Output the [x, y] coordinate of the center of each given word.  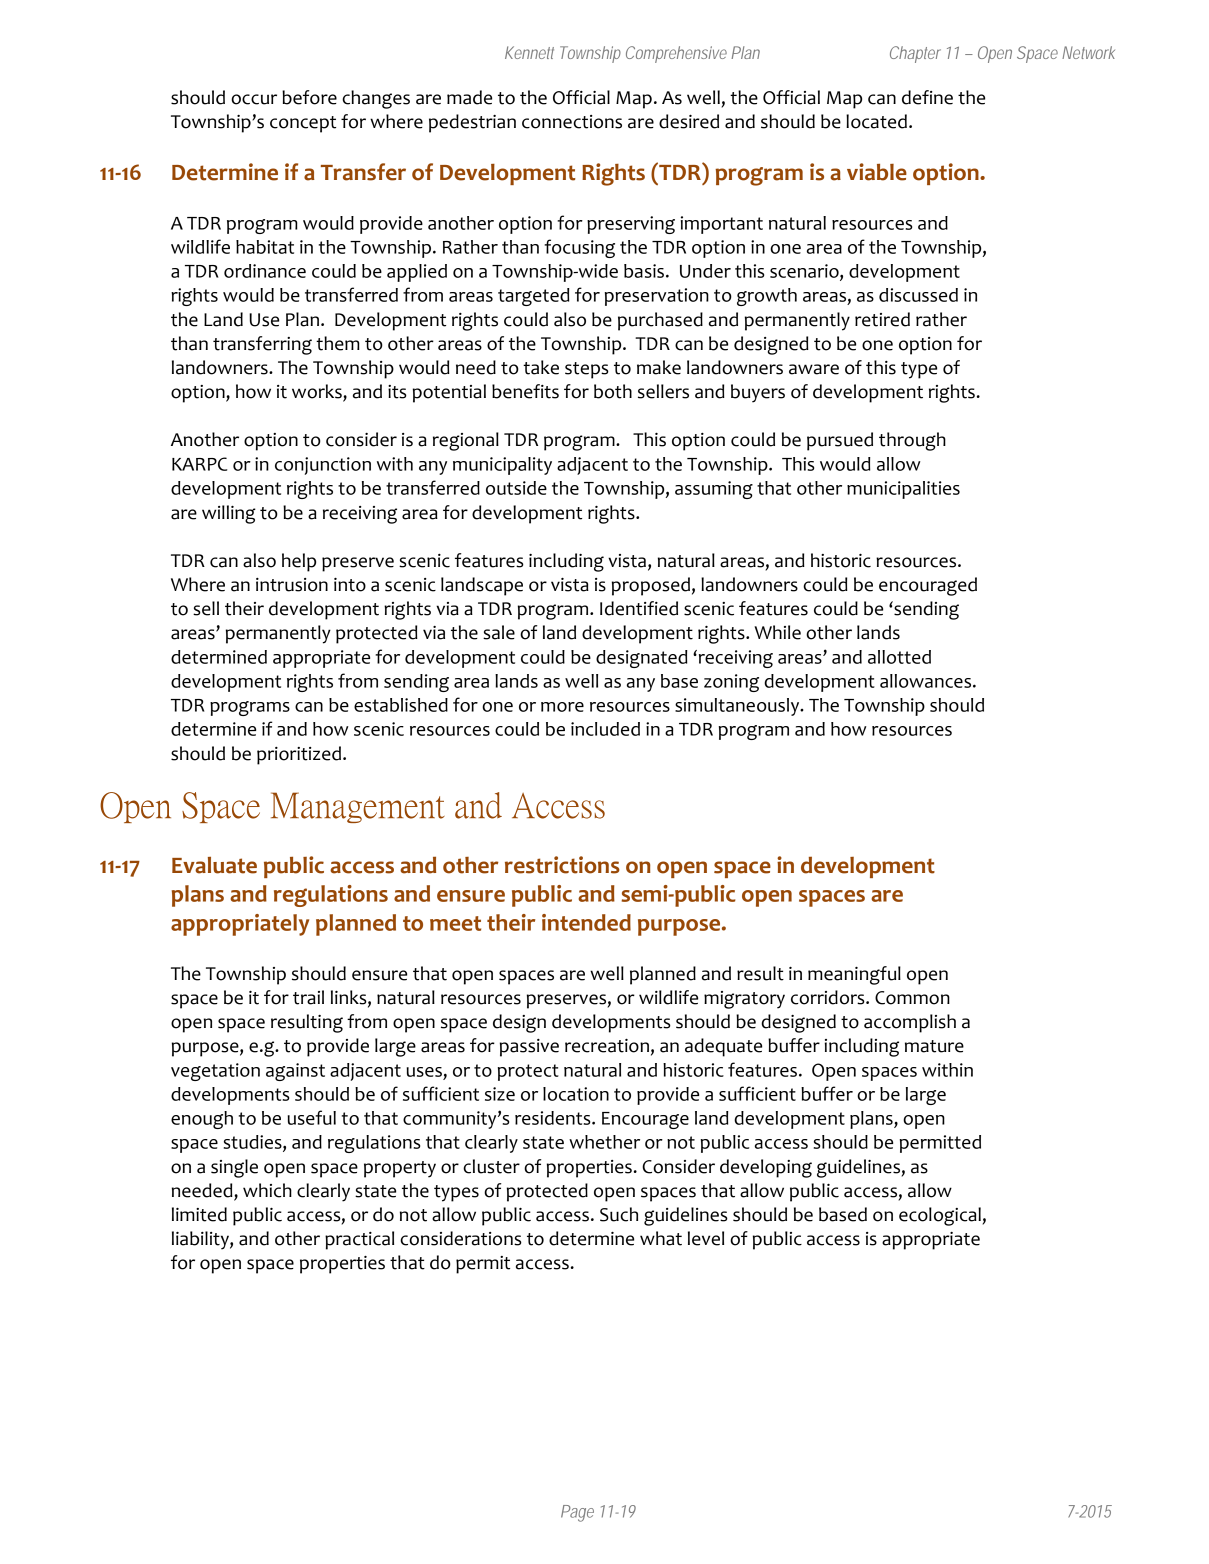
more [562, 707]
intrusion [292, 585]
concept [303, 124]
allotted [899, 657]
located [876, 121]
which [267, 1190]
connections [572, 122]
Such [619, 1214]
